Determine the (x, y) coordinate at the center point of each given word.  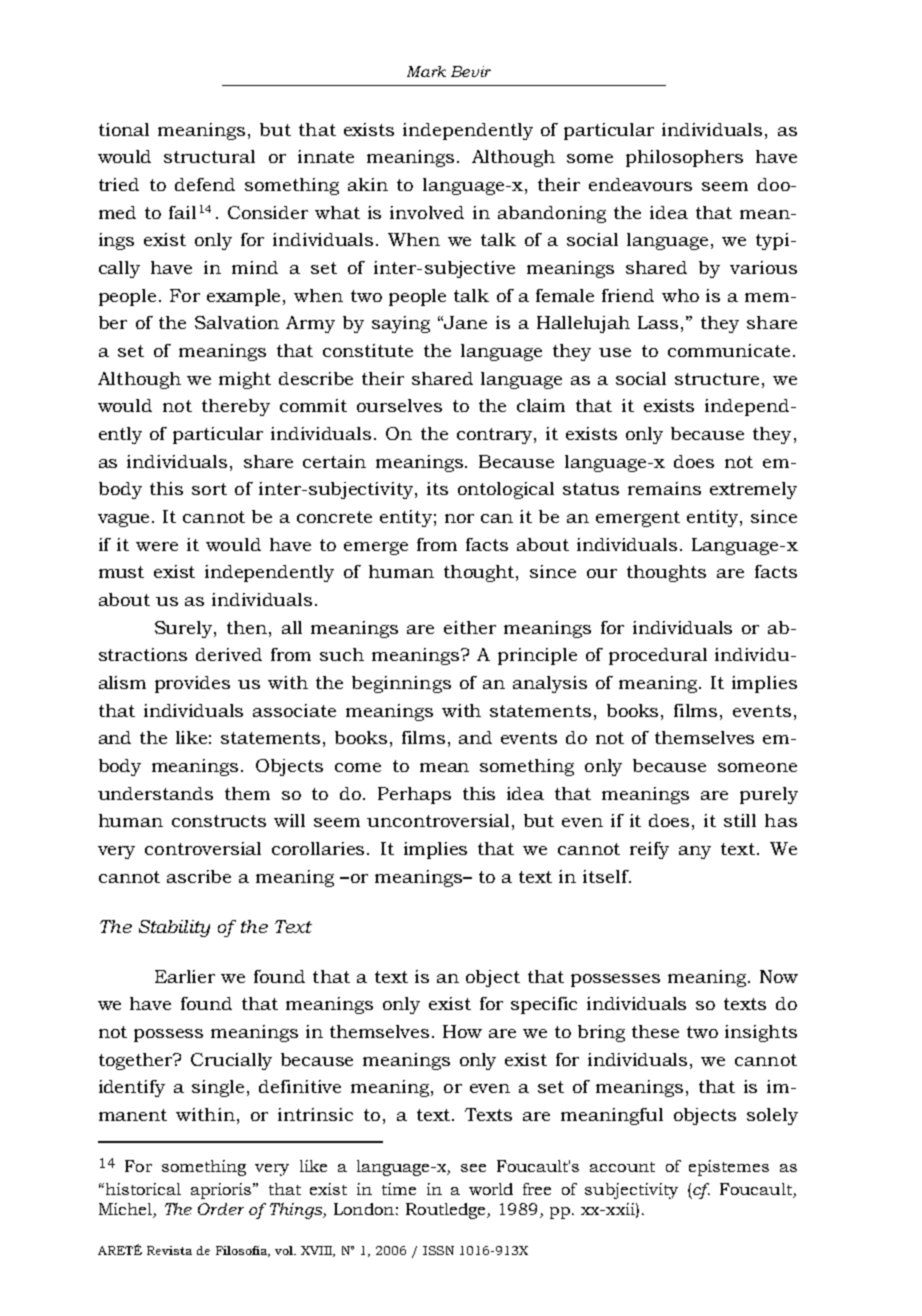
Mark (426, 71)
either (470, 627)
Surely (185, 629)
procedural (658, 656)
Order (221, 1209)
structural (209, 156)
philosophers (684, 158)
